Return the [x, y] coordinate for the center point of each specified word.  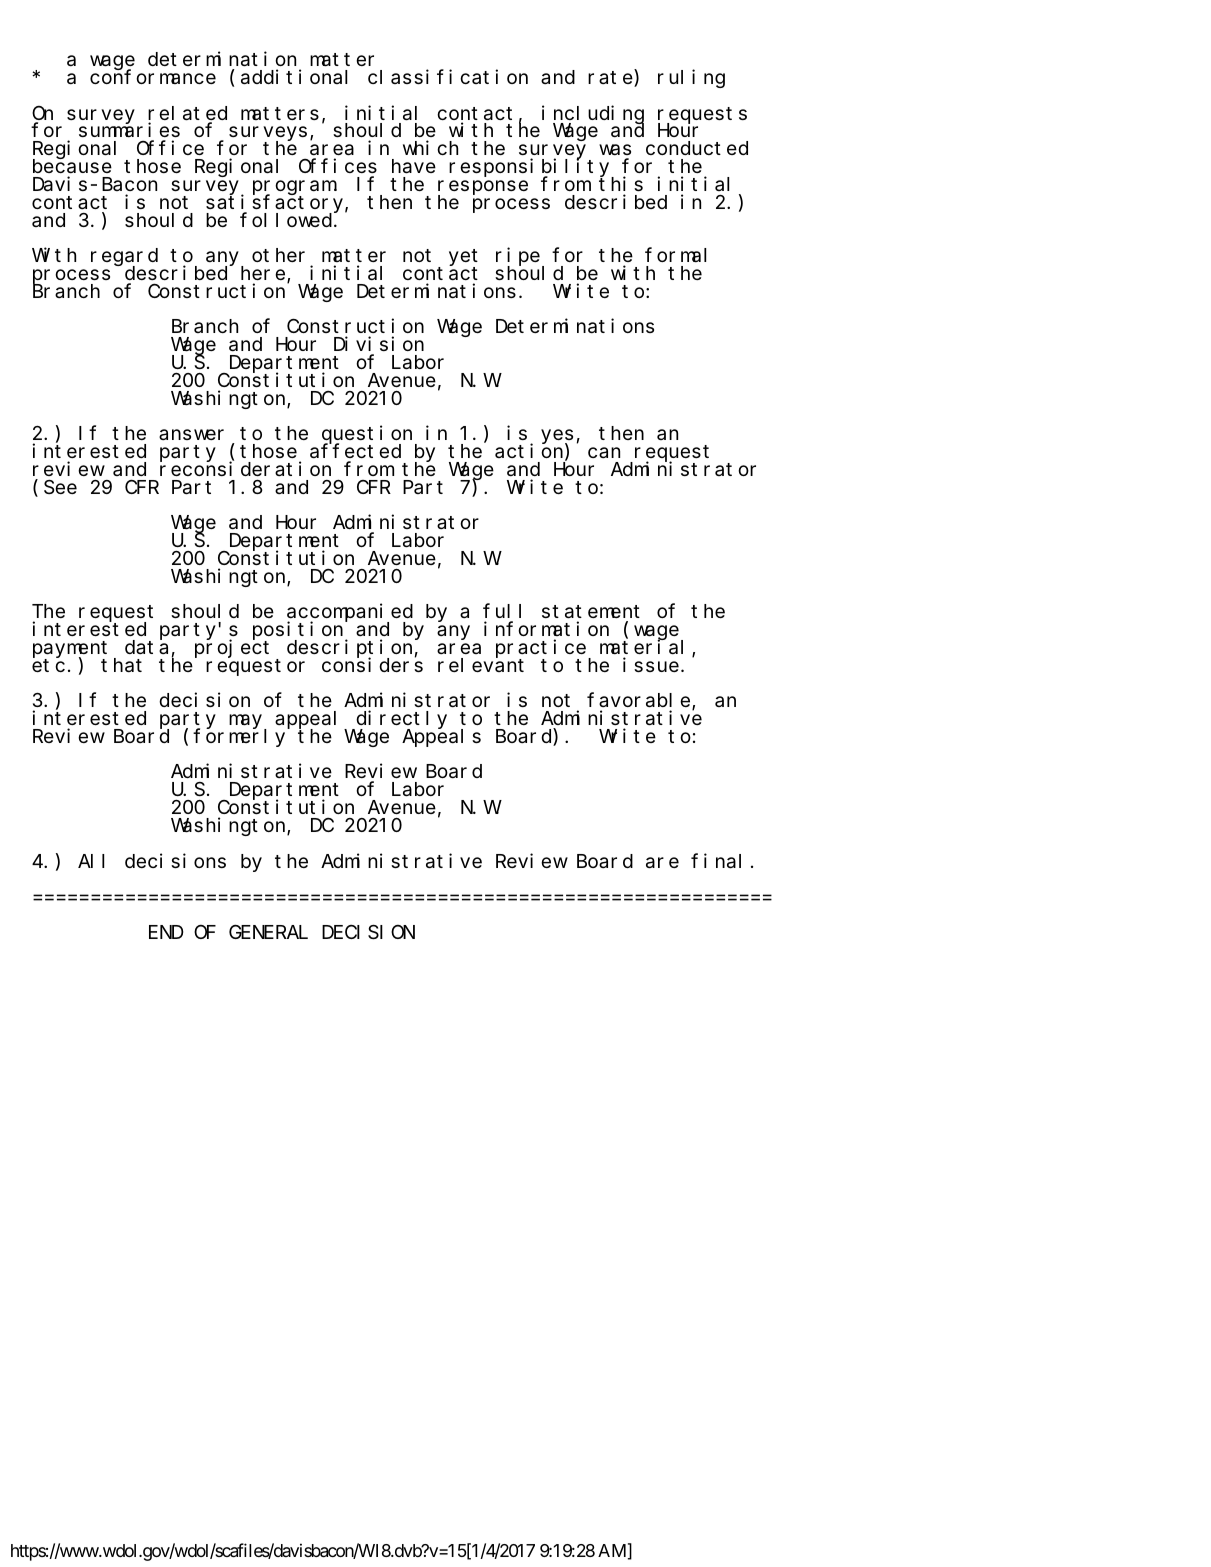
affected [355, 451]
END [166, 932]
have [414, 166]
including [593, 115]
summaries [129, 132]
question [369, 436]
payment [70, 650]
